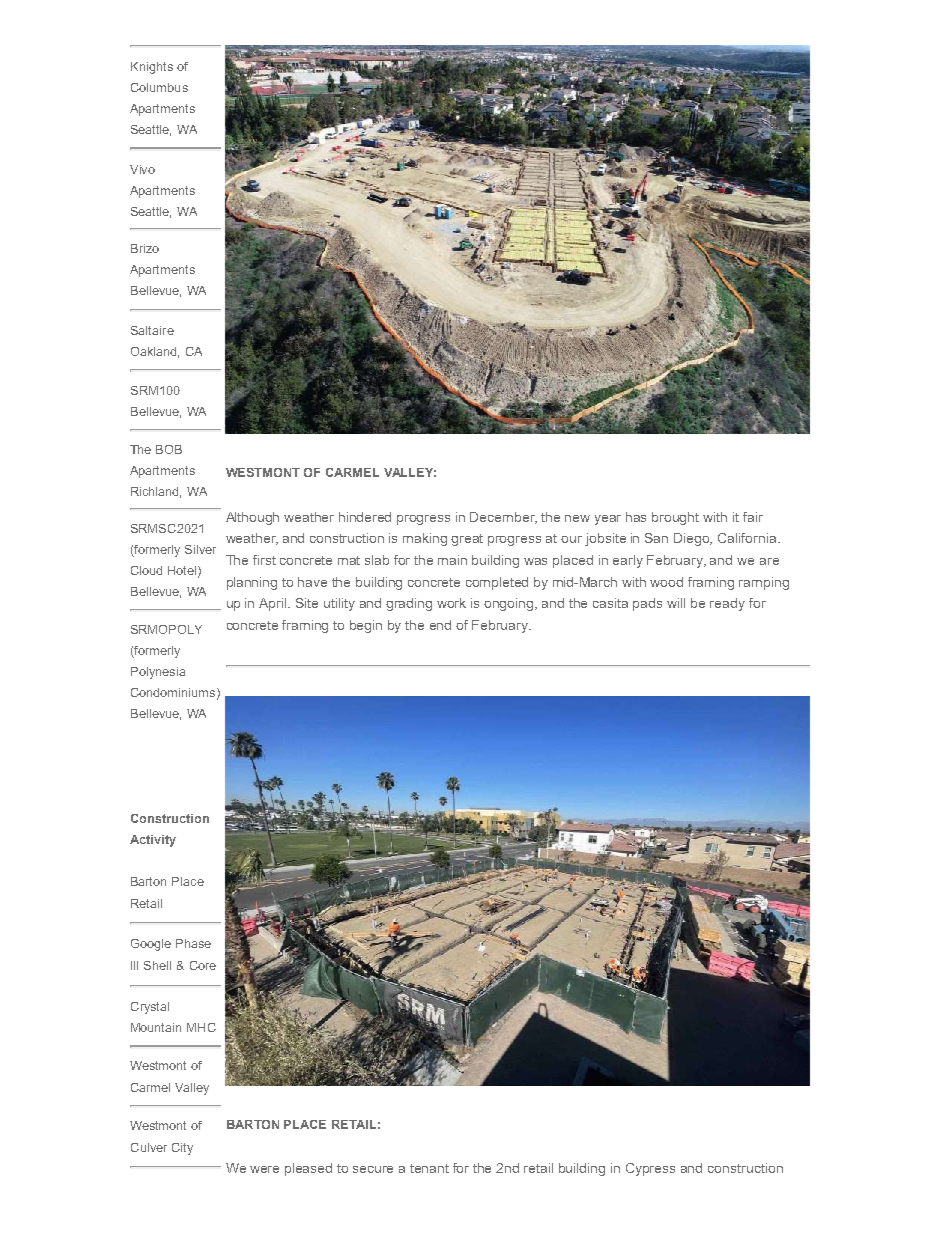 Image resolution: width=952 pixels, height=1233 pixels. I want to click on Activity, so click(153, 841).
